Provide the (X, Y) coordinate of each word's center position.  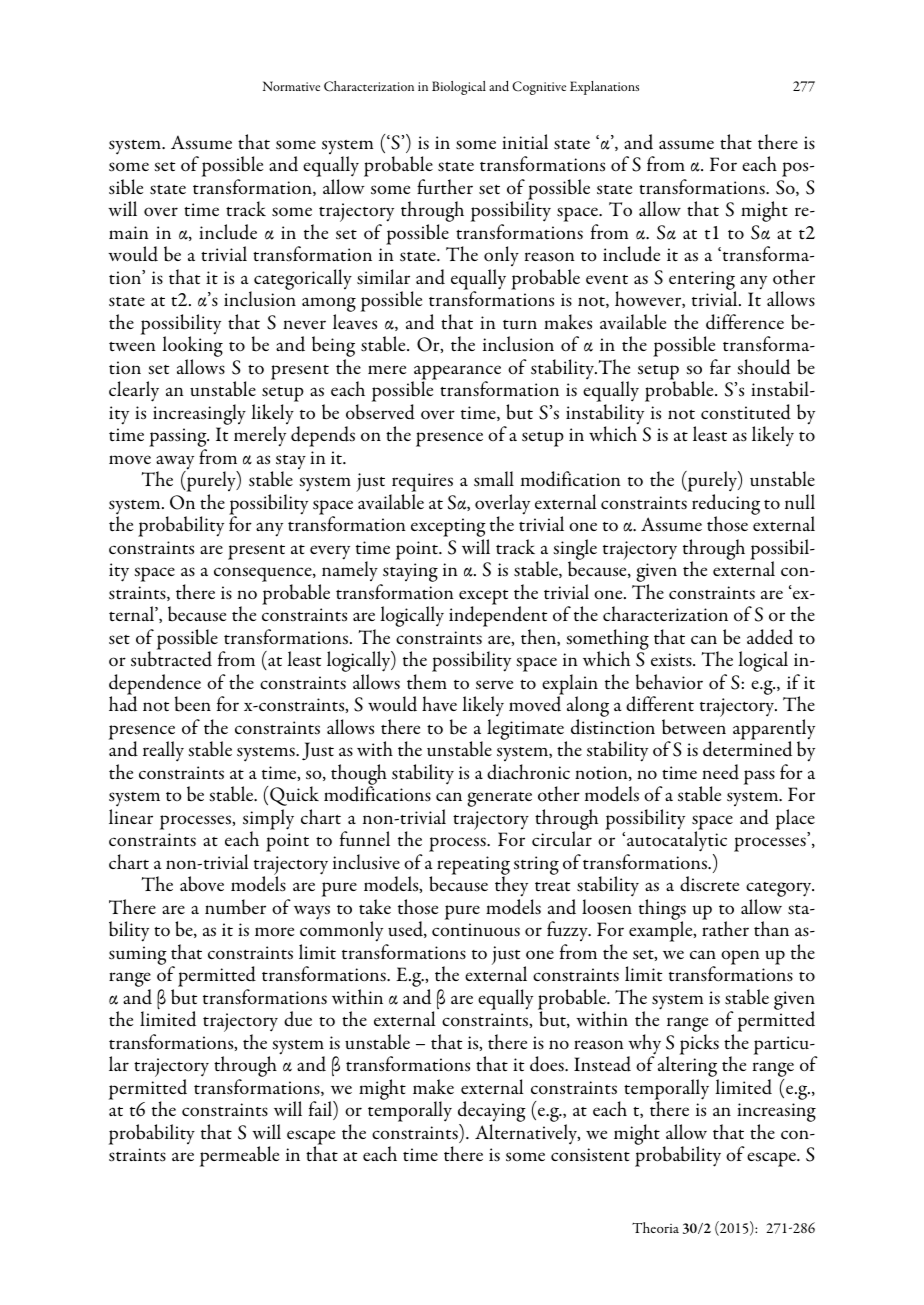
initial (525, 141)
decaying (492, 1113)
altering (688, 1068)
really (163, 751)
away (175, 463)
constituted (746, 412)
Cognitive (539, 88)
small (494, 479)
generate (499, 799)
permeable (239, 1156)
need (720, 772)
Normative (291, 86)
